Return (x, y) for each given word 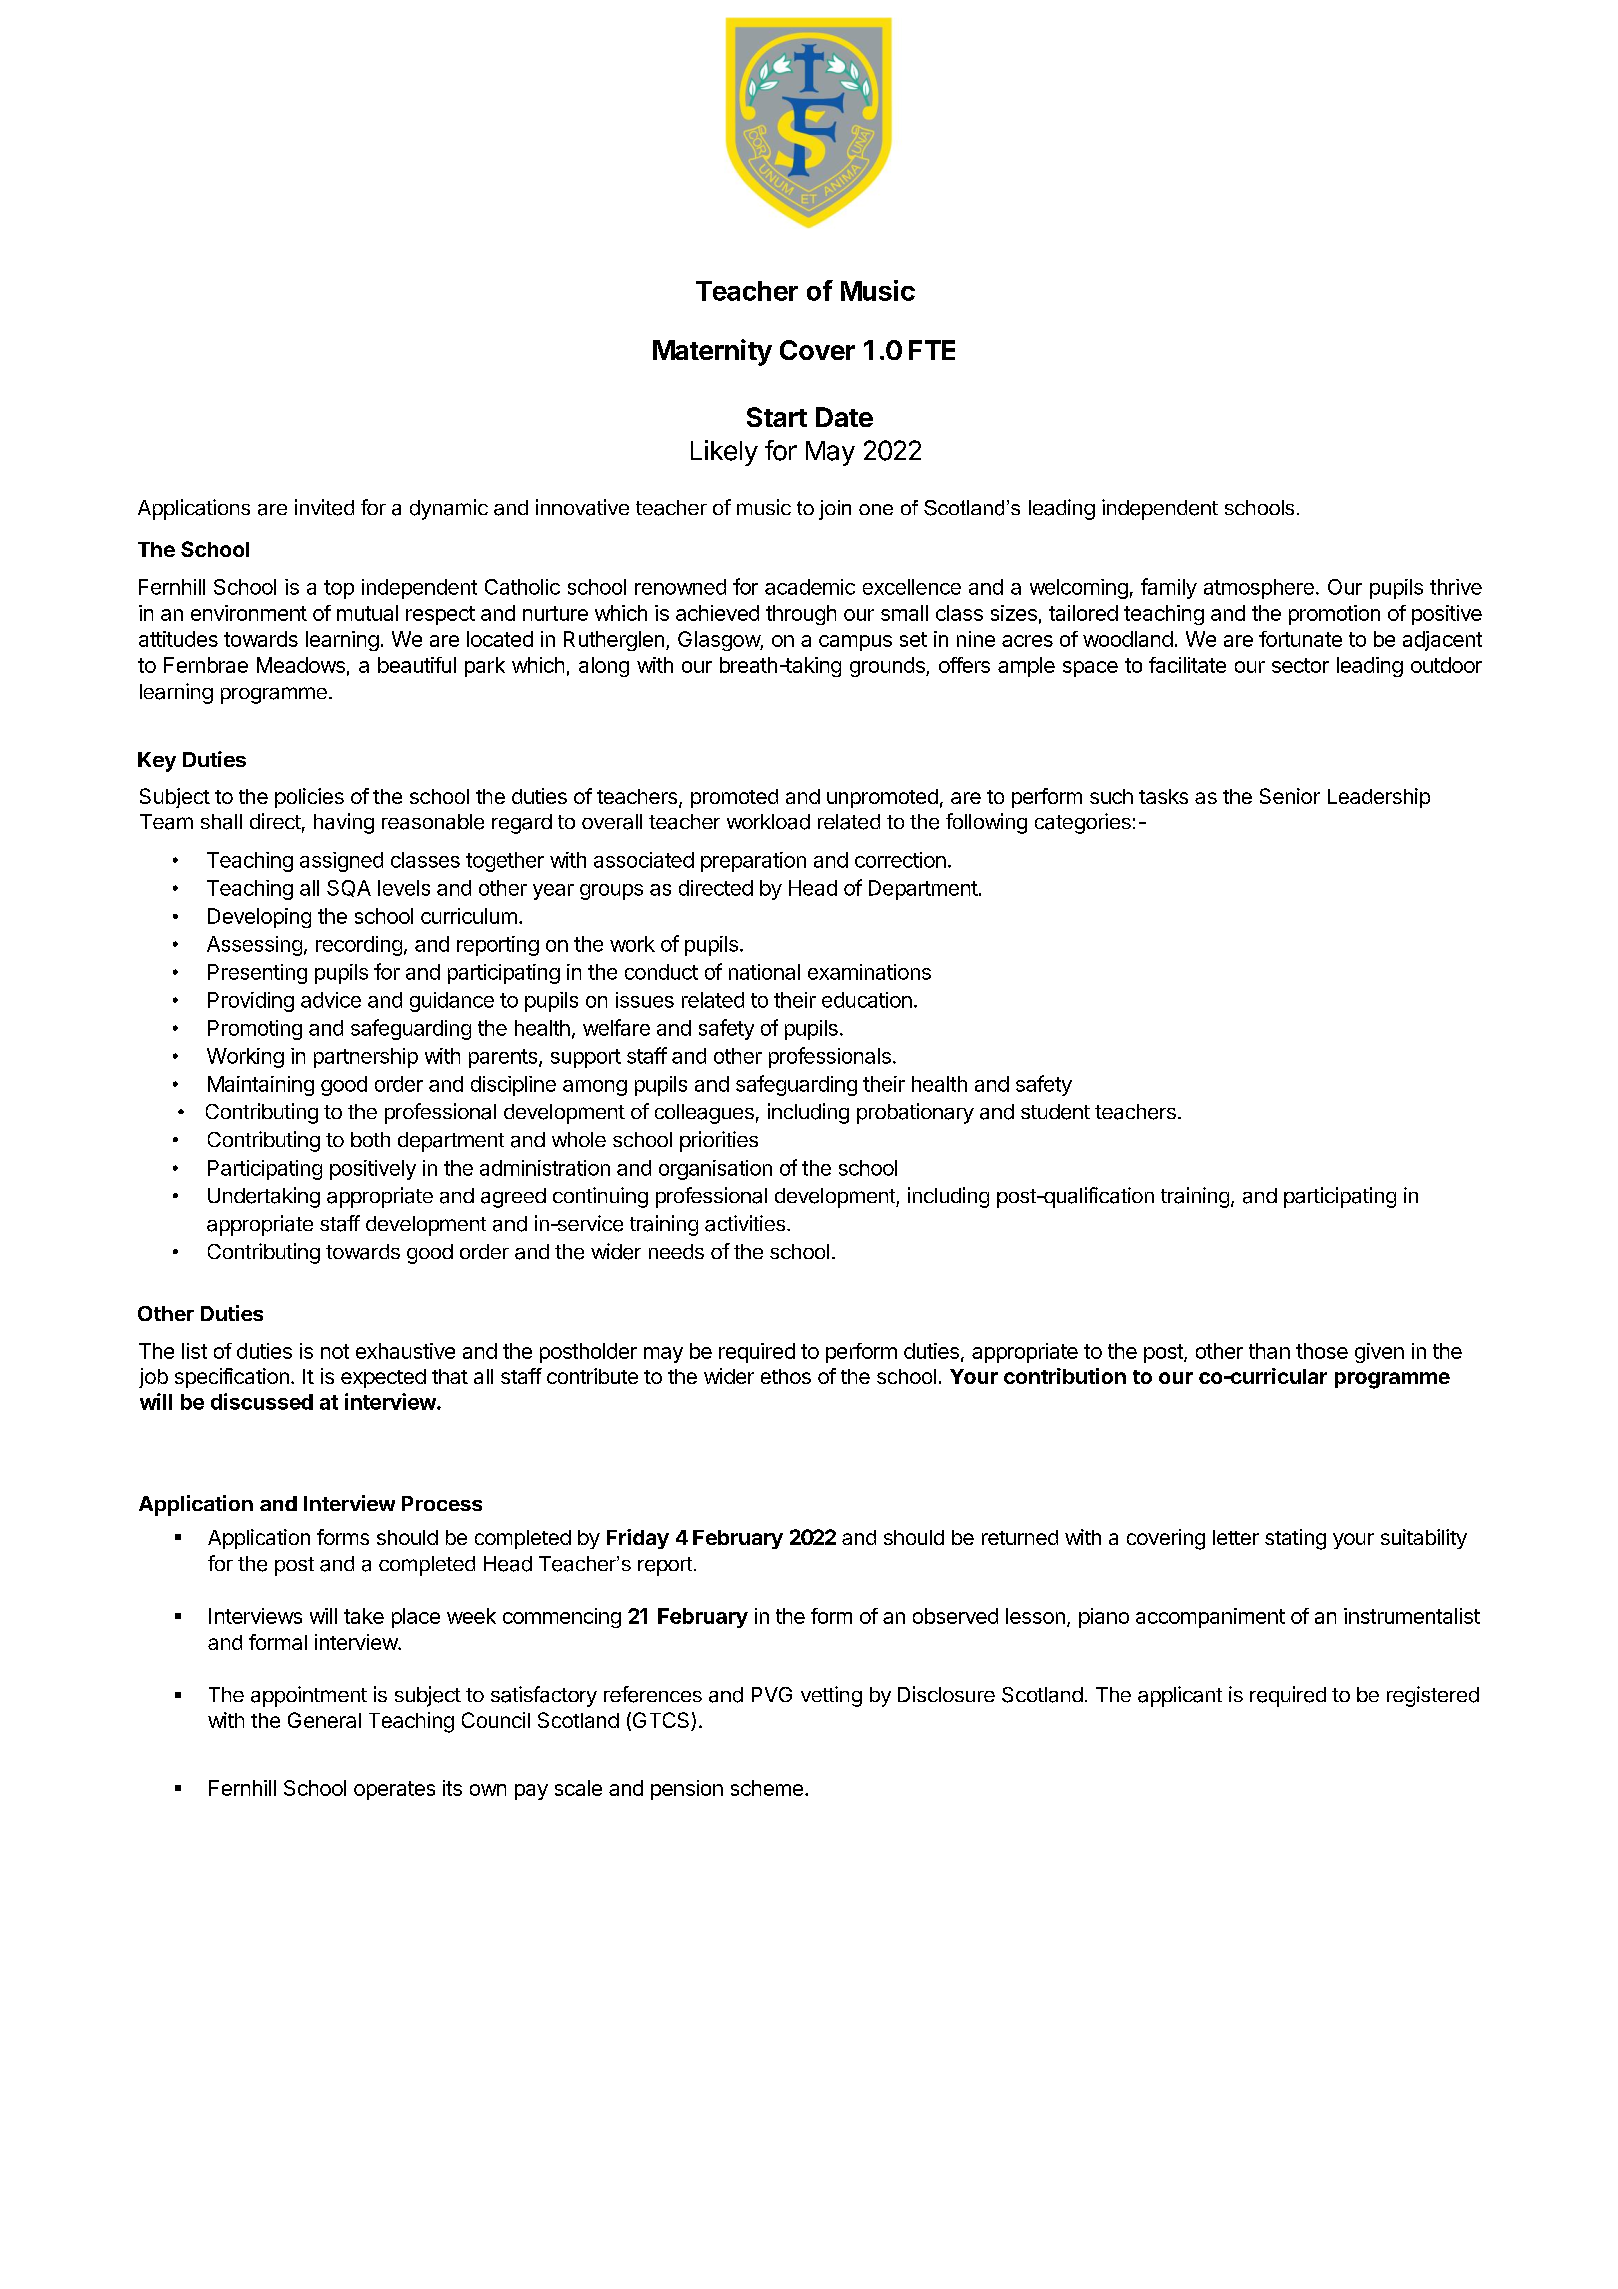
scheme (767, 1788)
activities (746, 1223)
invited (324, 507)
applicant (1180, 1696)
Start (777, 417)
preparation (753, 862)
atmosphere (1259, 589)
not (335, 1351)
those (1322, 1351)
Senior (1290, 796)
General (324, 1720)
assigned (341, 862)
